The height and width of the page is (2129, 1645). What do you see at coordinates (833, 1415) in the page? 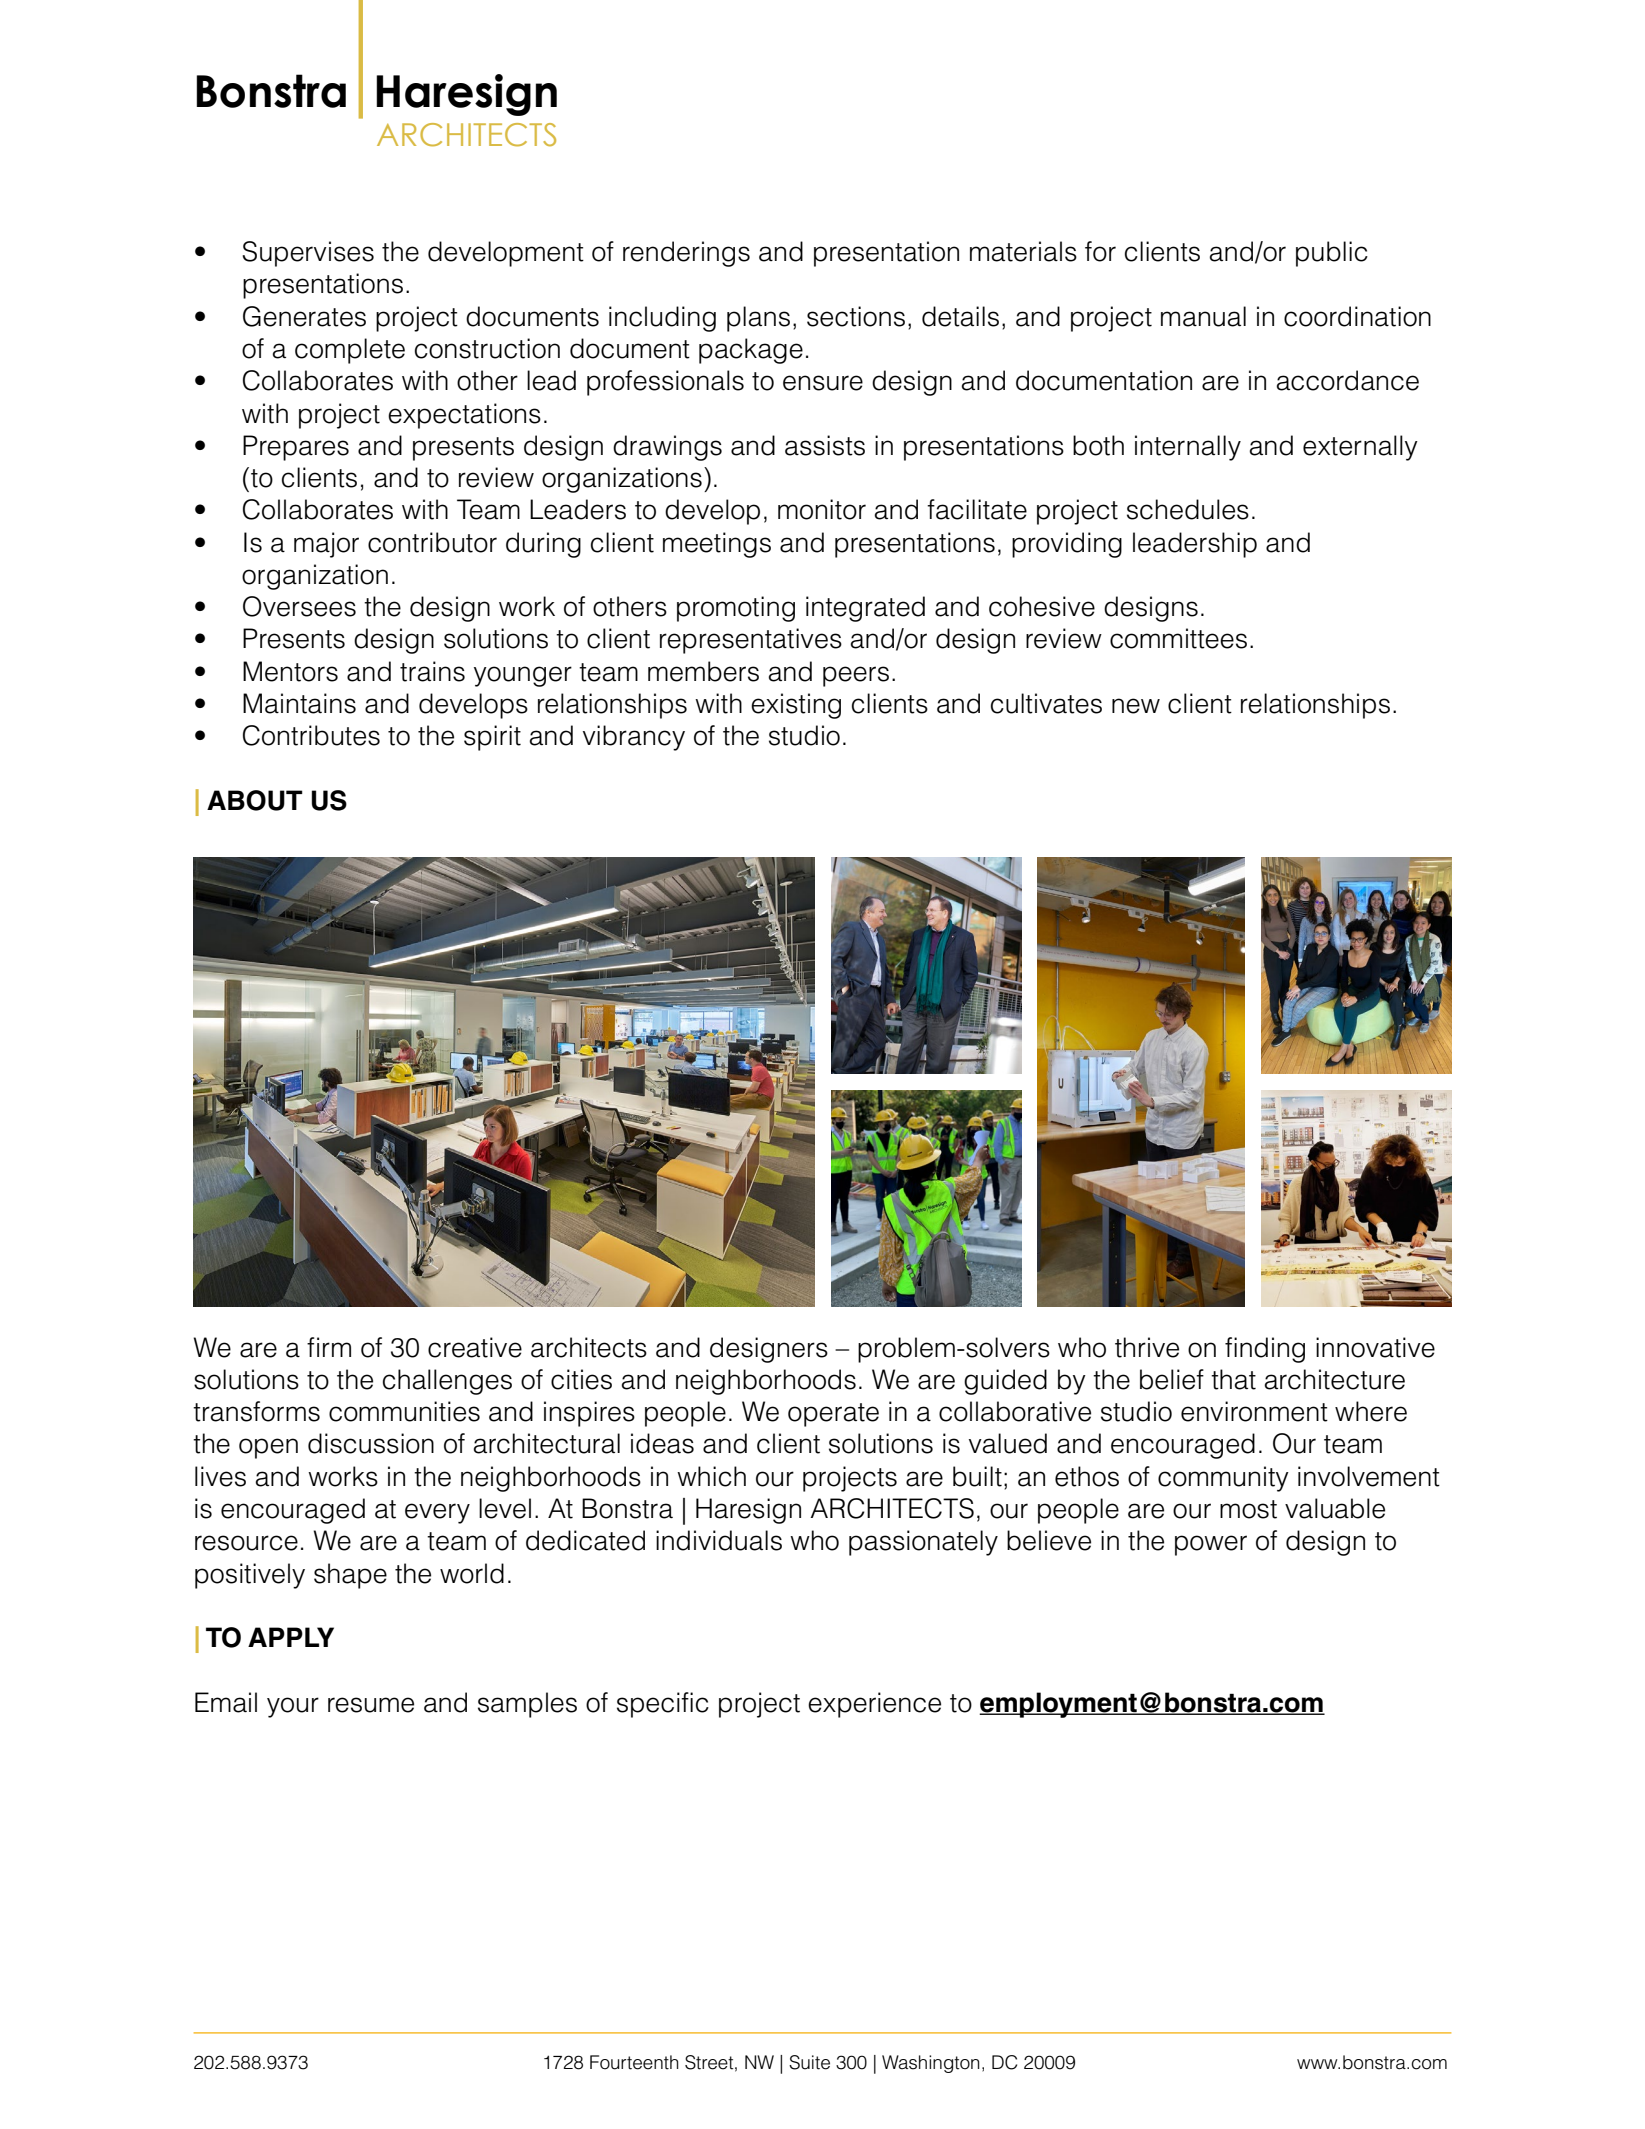
I see `operate` at bounding box center [833, 1415].
